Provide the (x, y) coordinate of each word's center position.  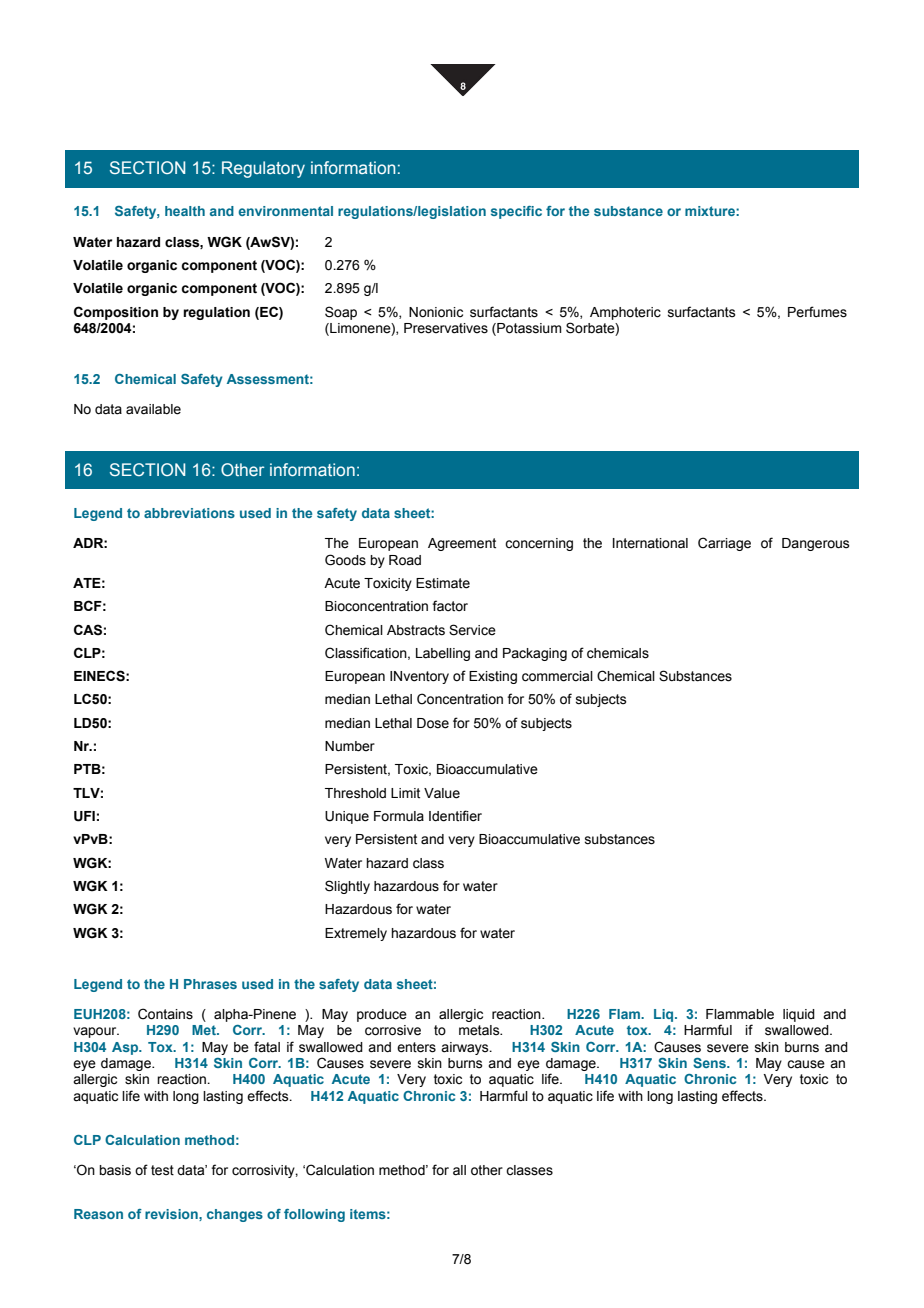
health (185, 211)
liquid (799, 1015)
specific (516, 212)
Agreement (462, 544)
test (162, 1170)
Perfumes (817, 312)
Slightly (347, 887)
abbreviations (189, 513)
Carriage (724, 544)
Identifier (455, 816)
